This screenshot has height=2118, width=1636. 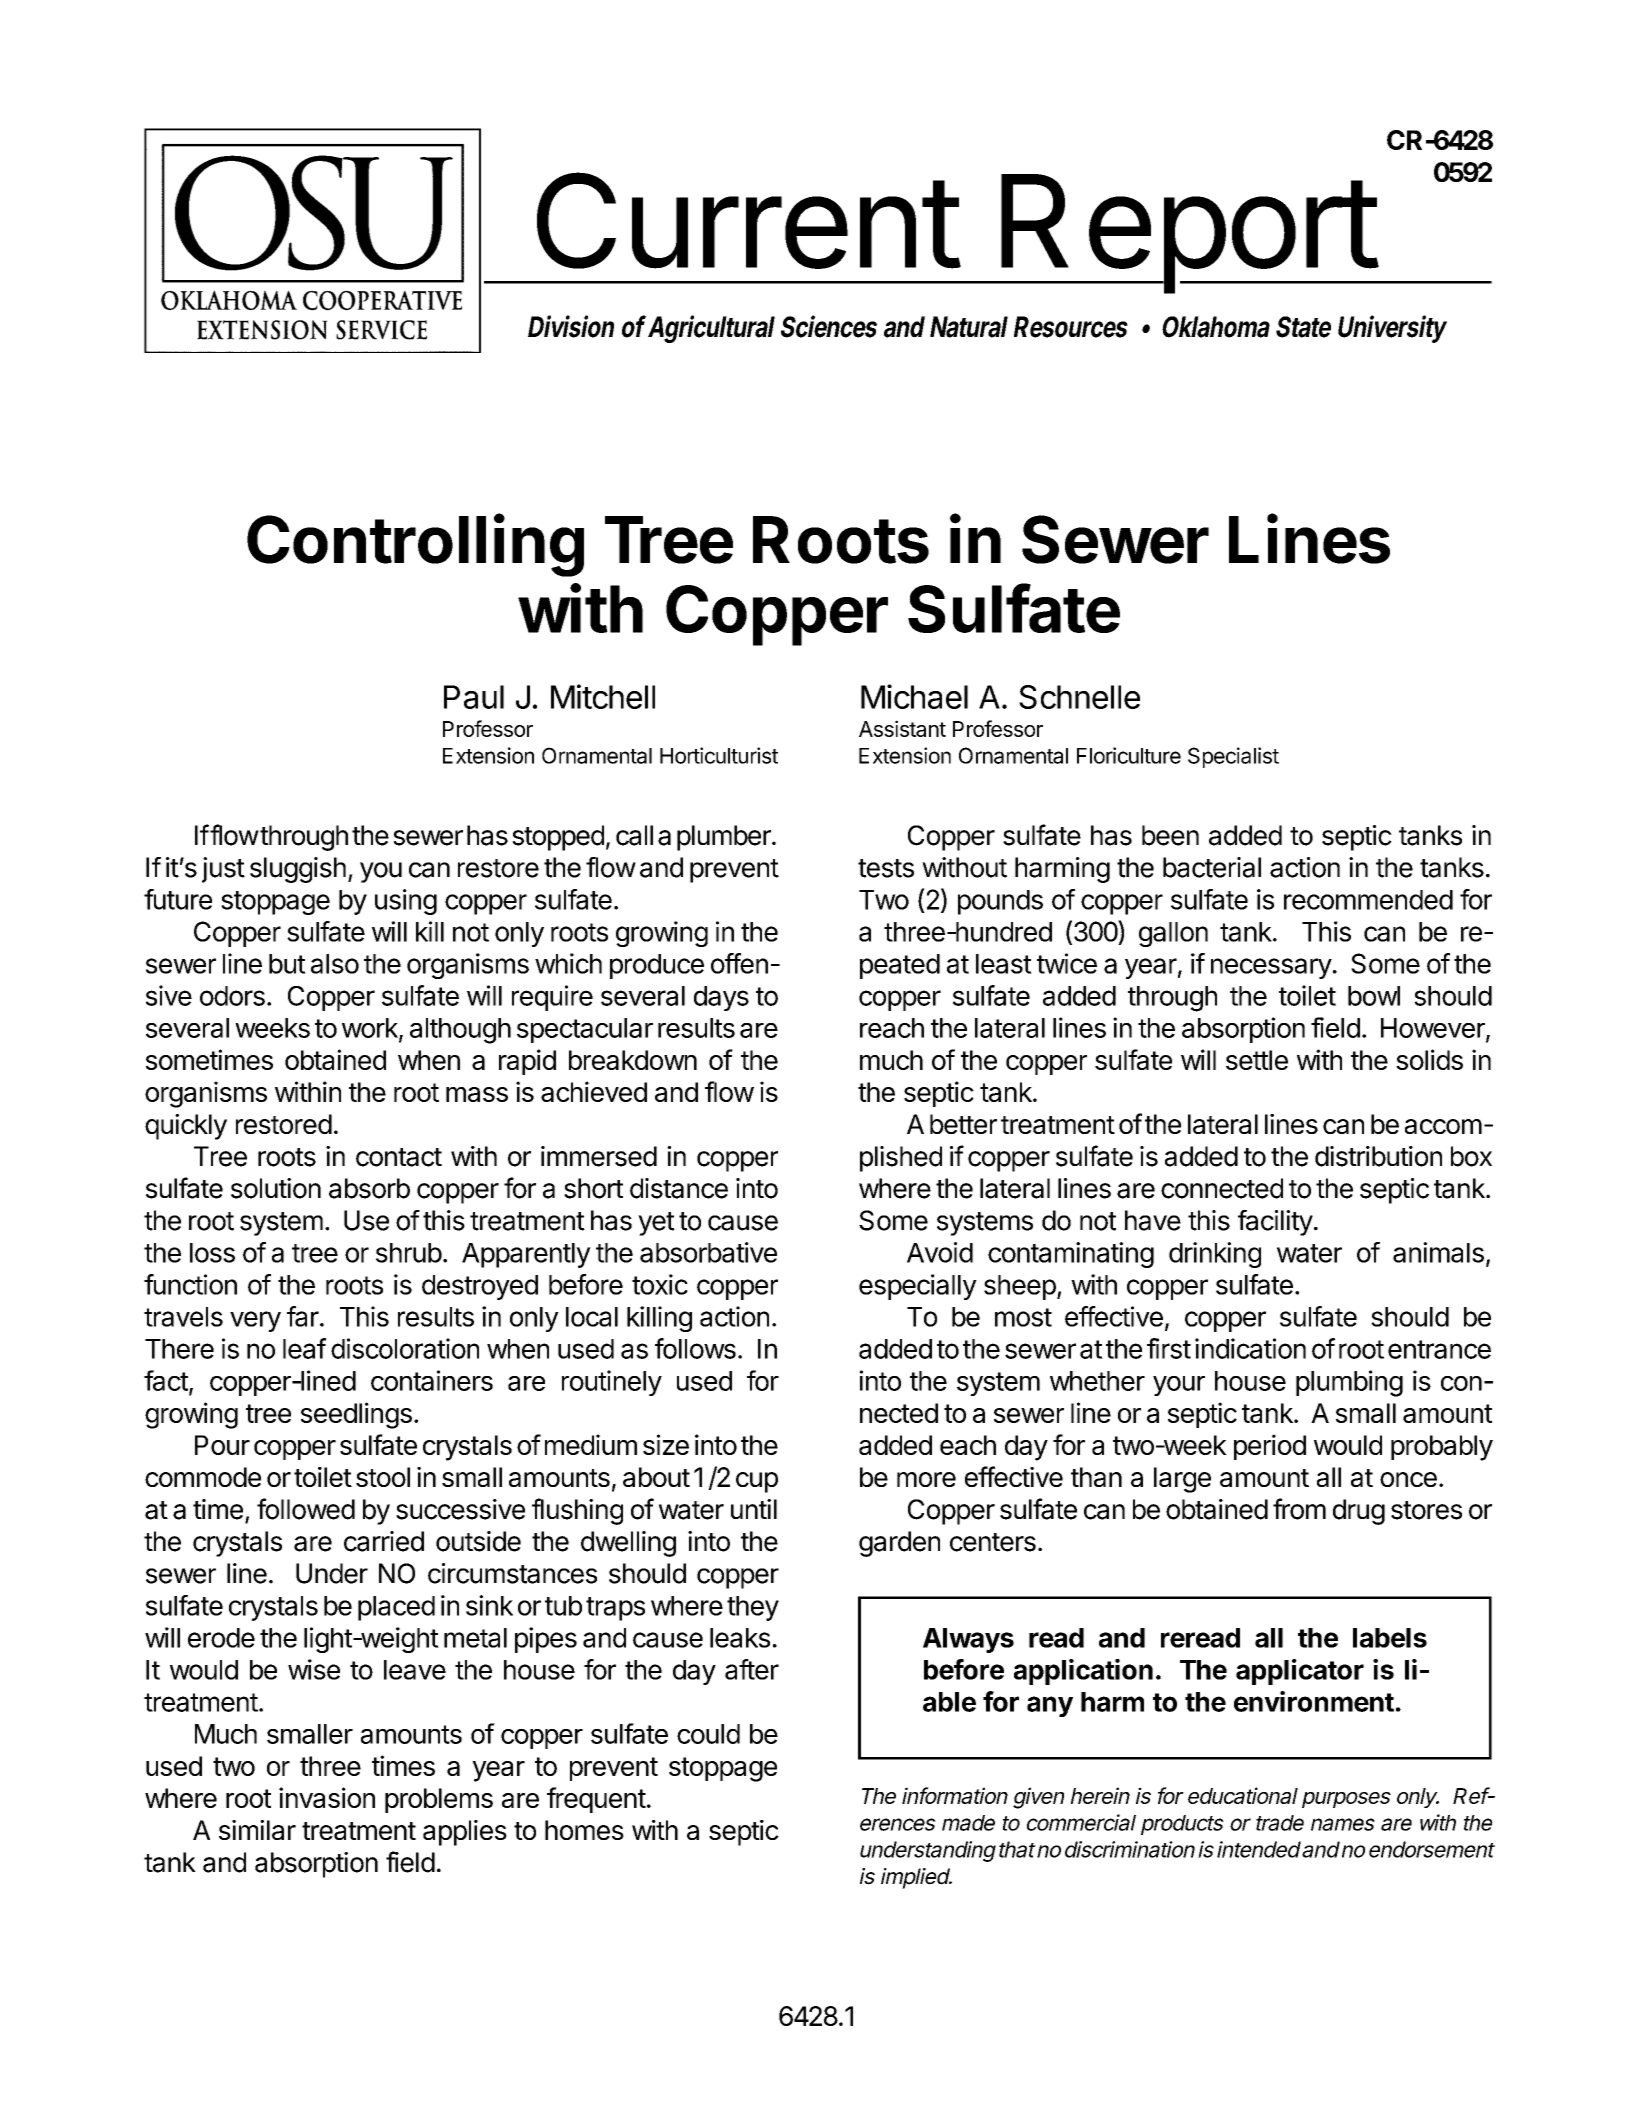 What do you see at coordinates (298, 870) in the screenshot?
I see `sluggish` at bounding box center [298, 870].
